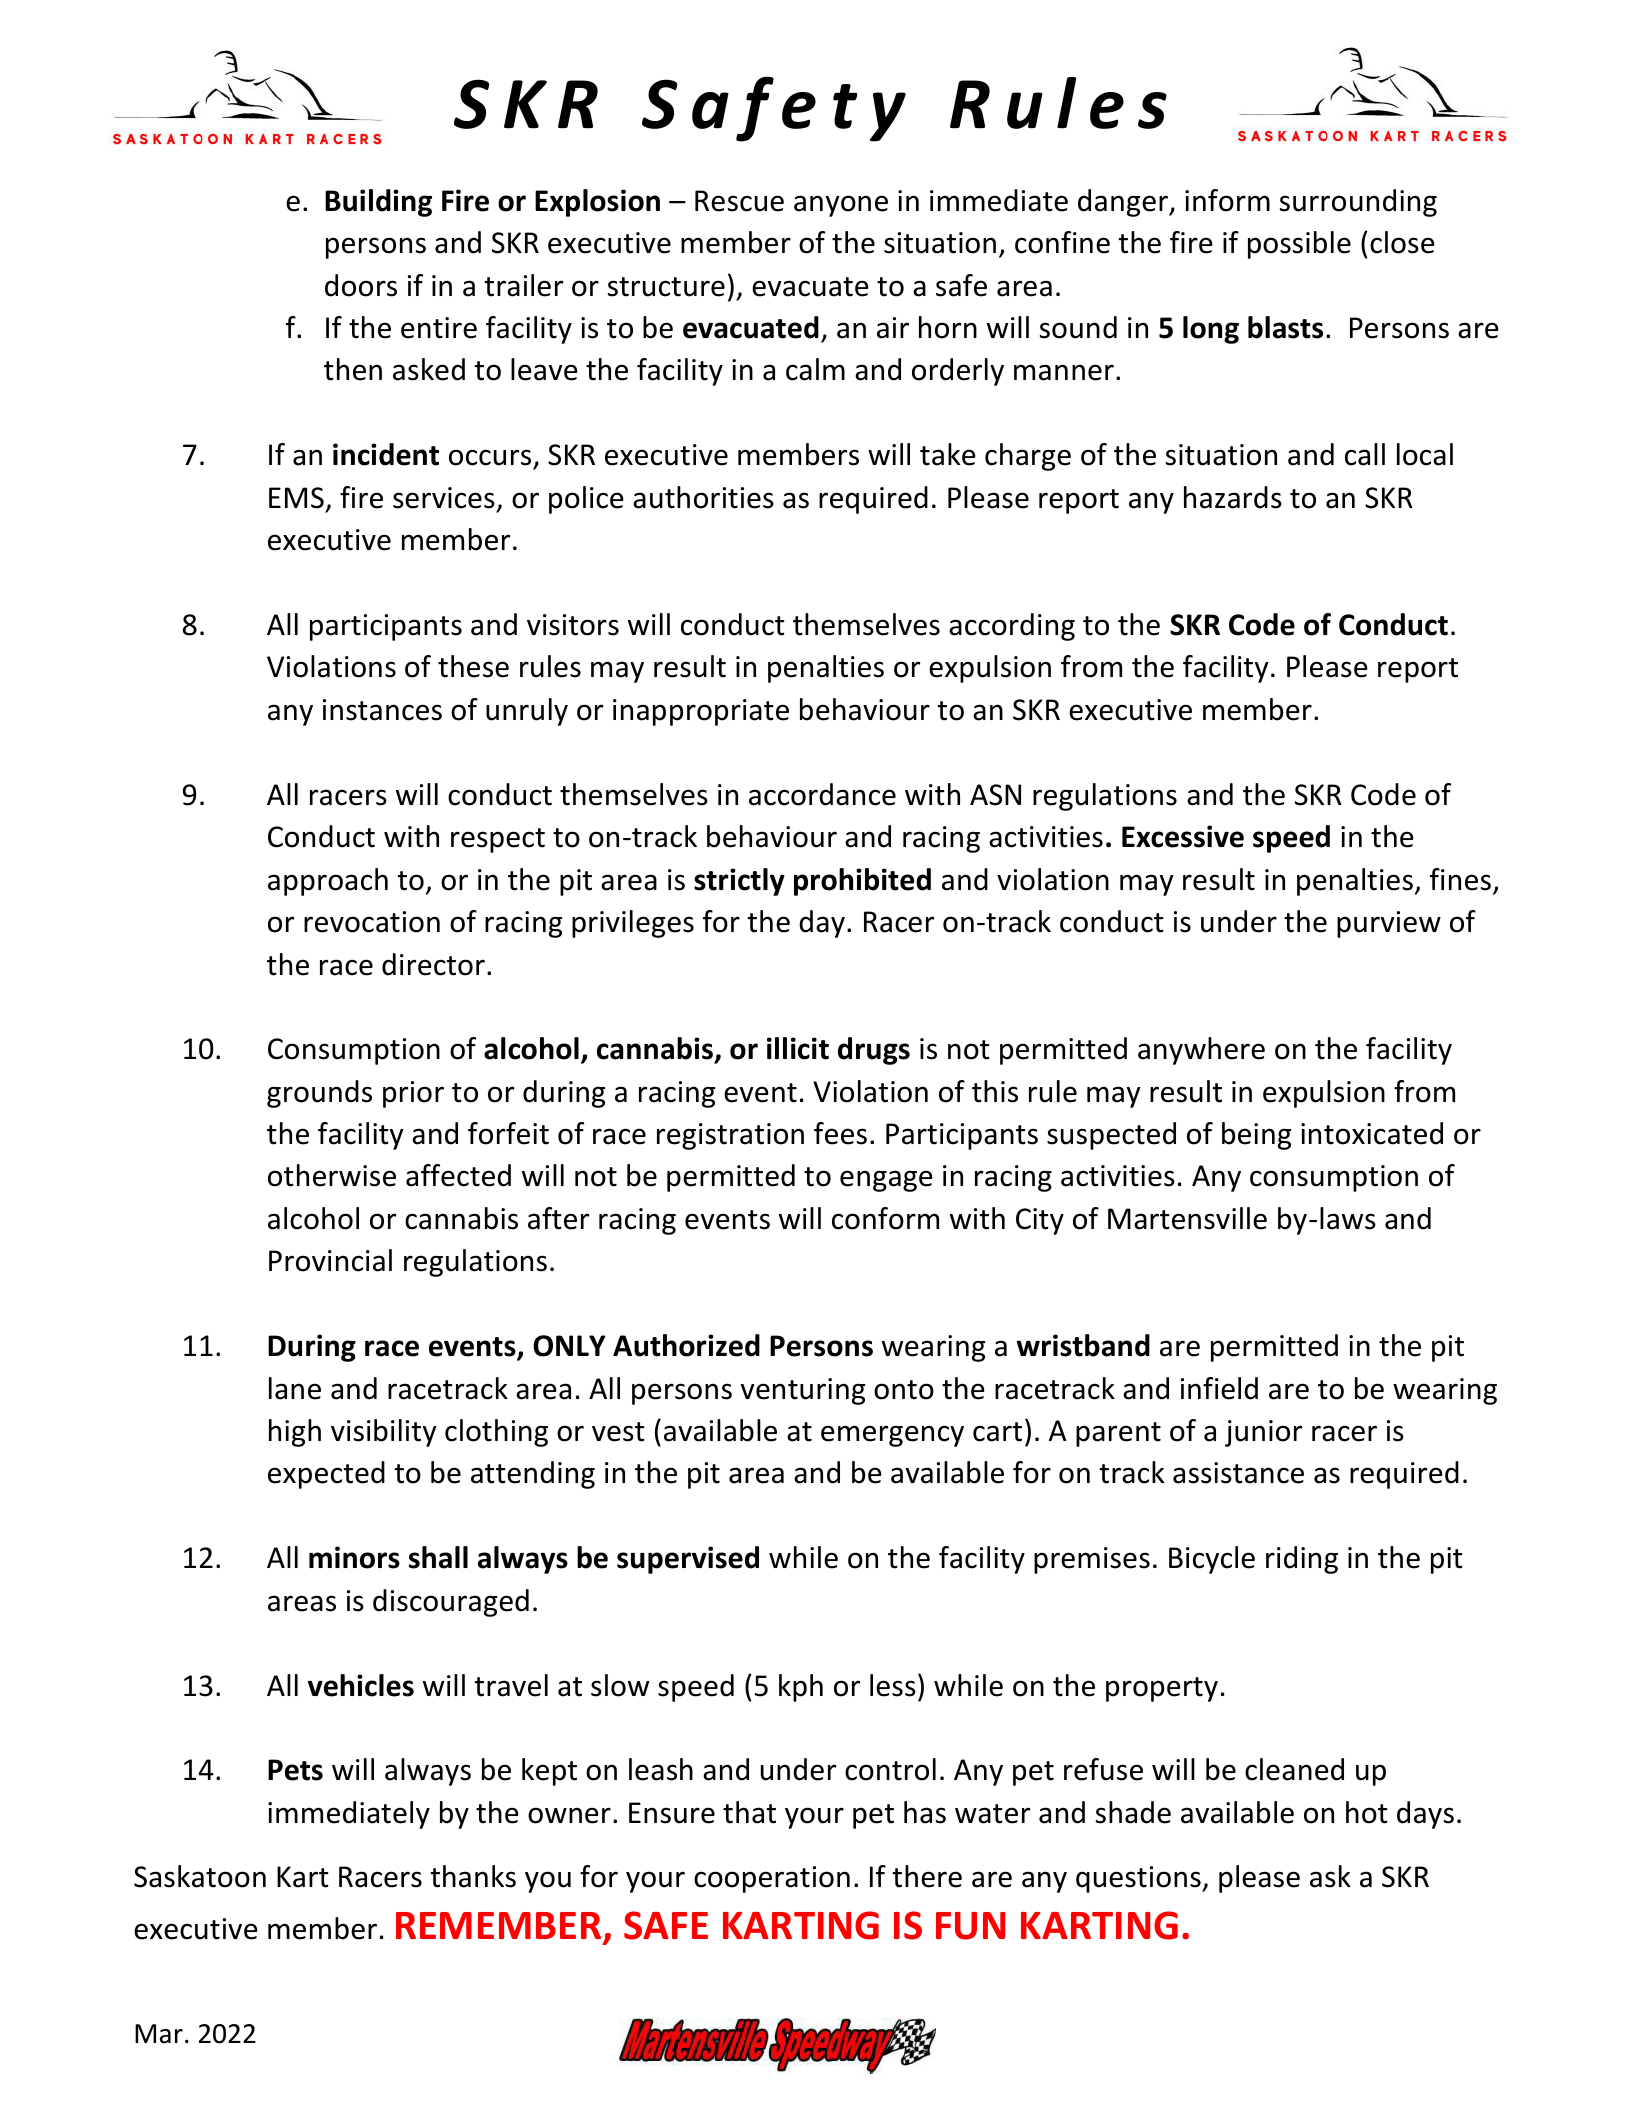 This image has height=2125, width=1642. What do you see at coordinates (1183, 836) in the image?
I see `Excessive` at bounding box center [1183, 836].
